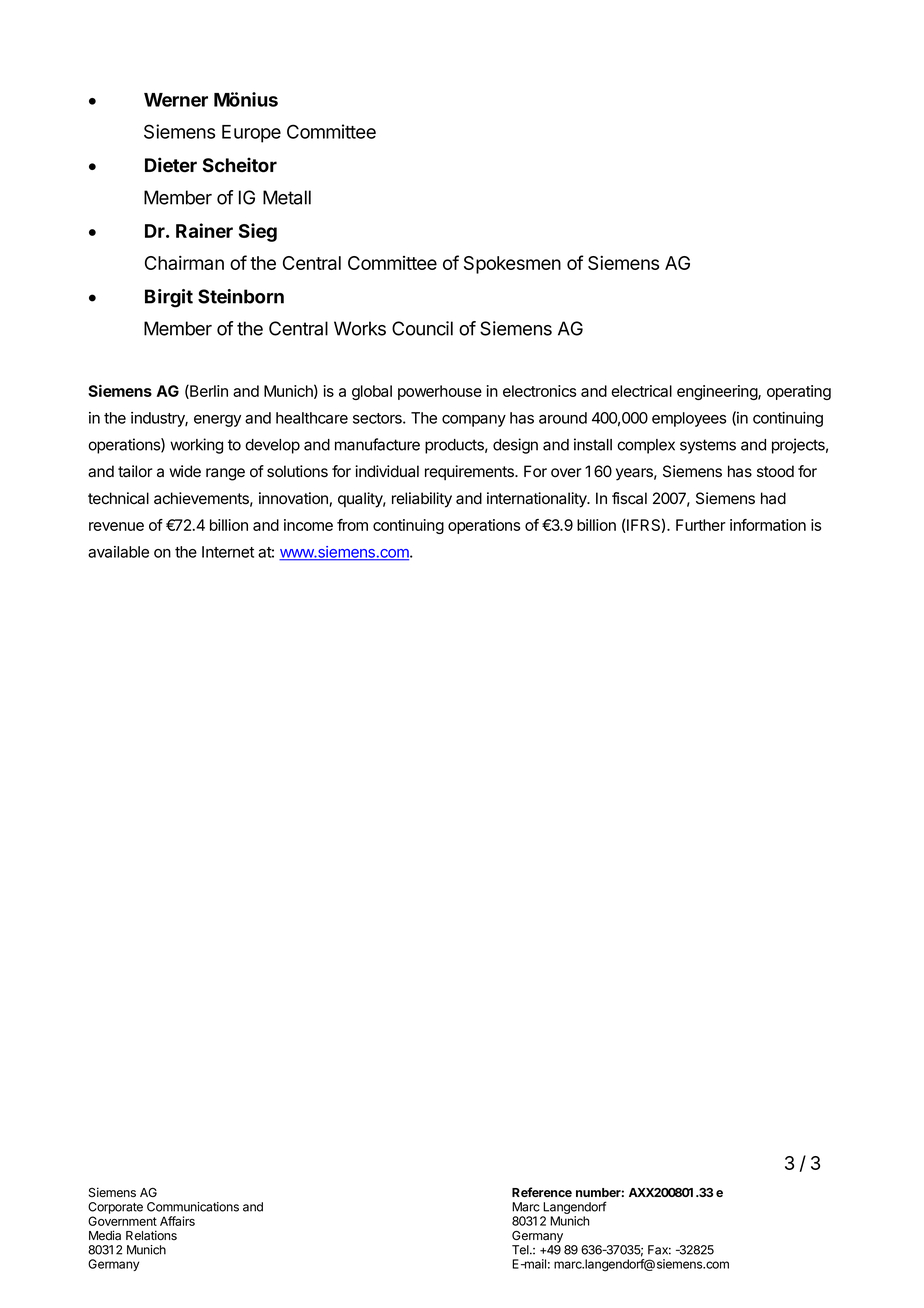 This document has width=924, height=1308. Describe the element at coordinates (440, 392) in the document. I see `powerhouse` at that location.
